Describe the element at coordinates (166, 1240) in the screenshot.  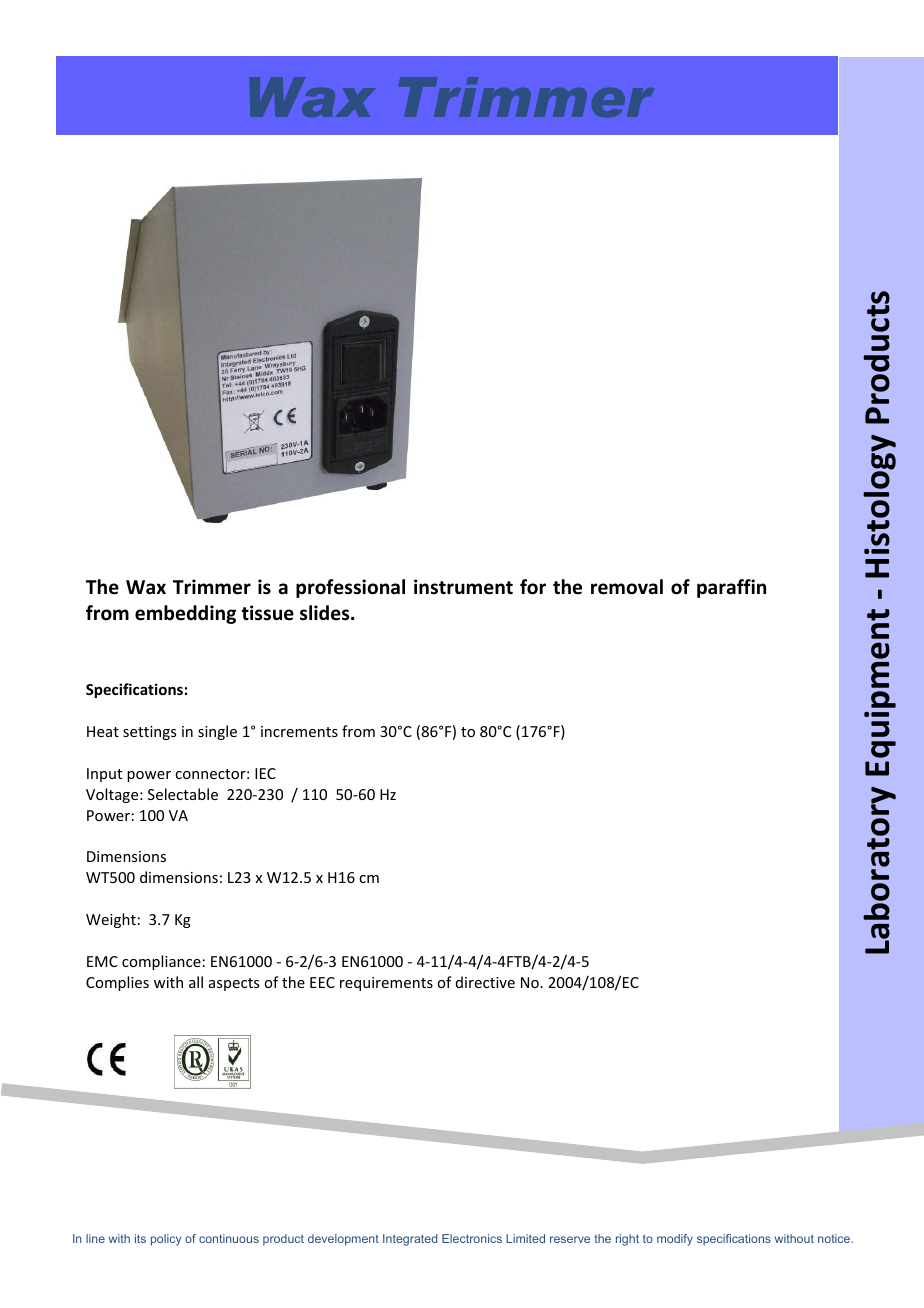
I see `policy` at that location.
